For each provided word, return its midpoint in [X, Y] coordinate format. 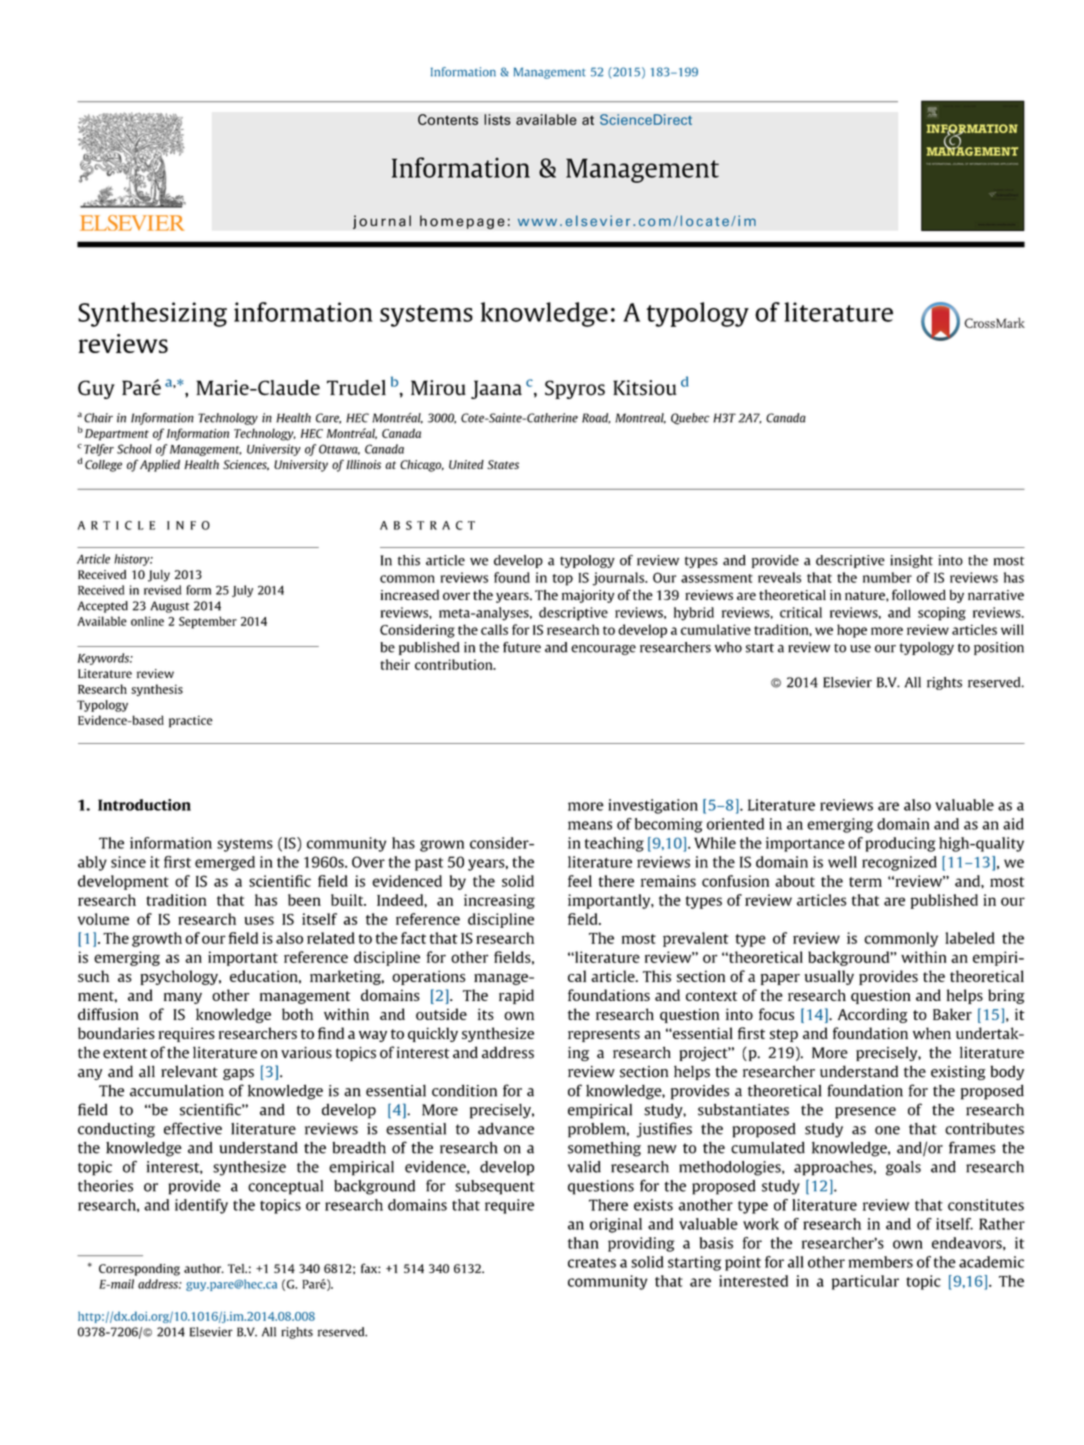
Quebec [690, 419]
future [522, 647]
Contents [448, 119]
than [583, 1243]
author [204, 1268]
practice [191, 721]
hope [852, 631]
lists [497, 119]
